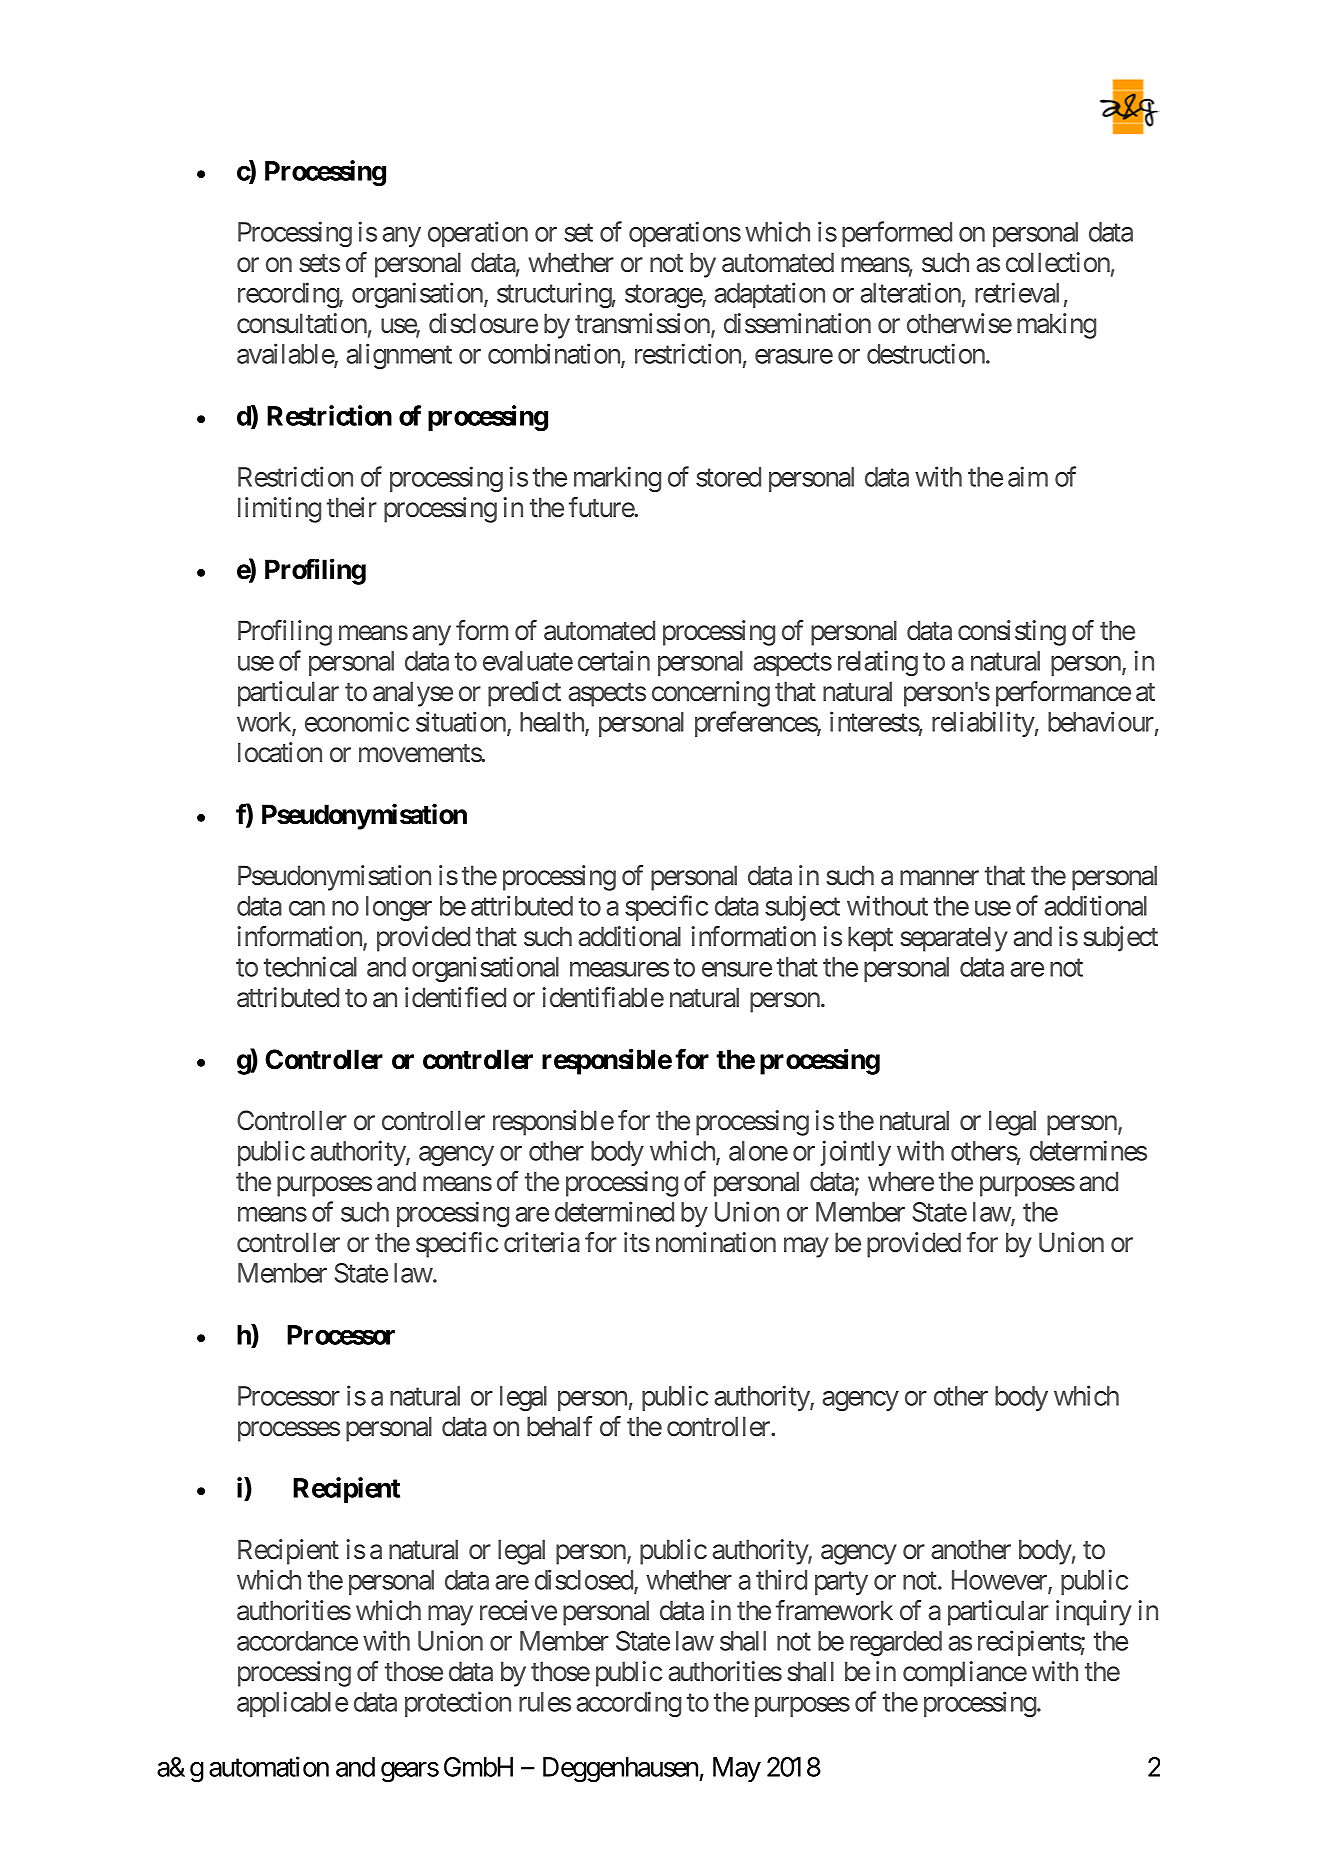 The image size is (1317, 1861). What do you see at coordinates (643, 324) in the page?
I see `transmission` at bounding box center [643, 324].
